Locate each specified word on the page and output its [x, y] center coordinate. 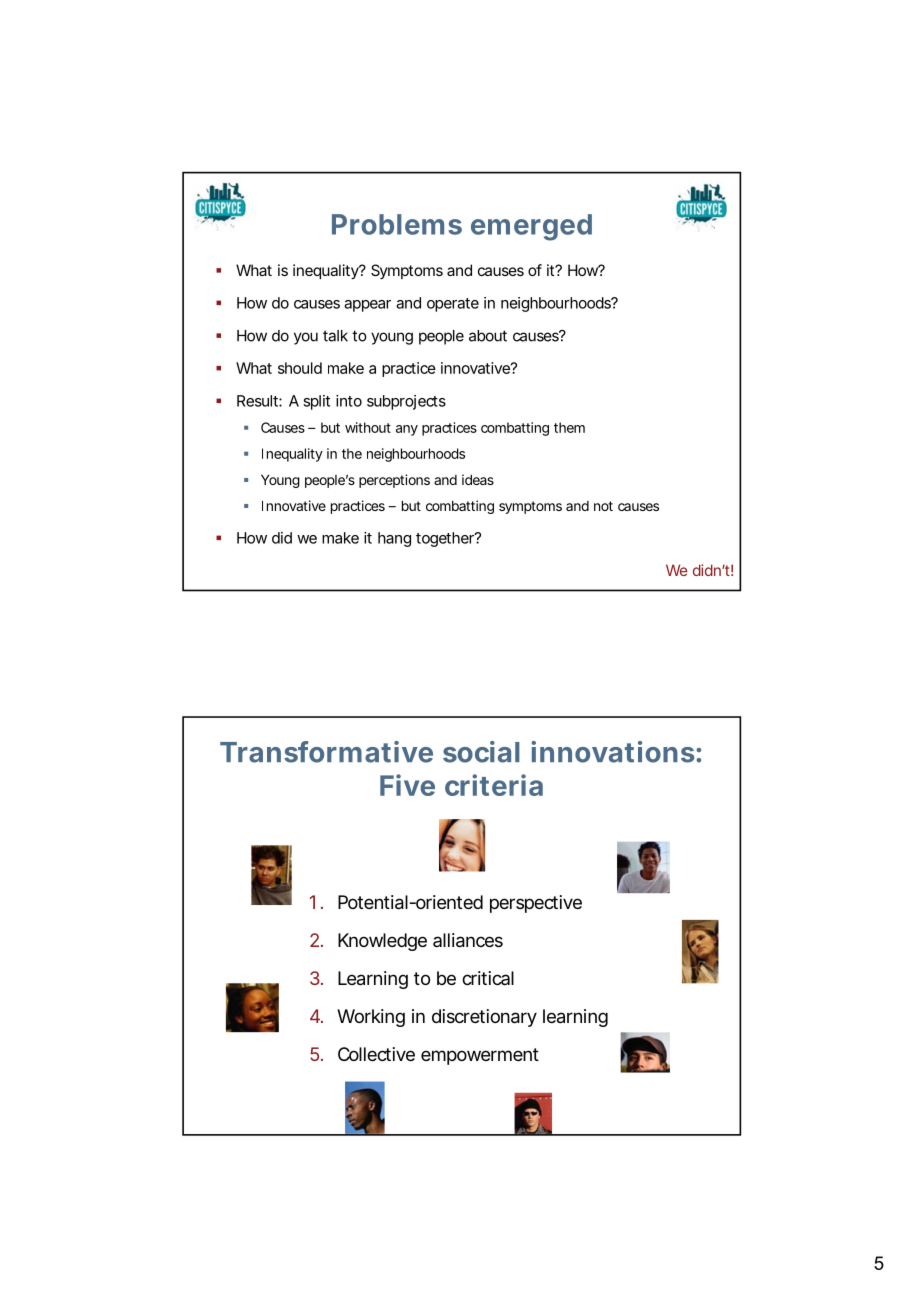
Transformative [326, 752]
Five [407, 785]
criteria [494, 785]
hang [394, 539]
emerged [531, 227]
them [569, 427]
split [316, 402]
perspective [536, 904]
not [603, 506]
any [407, 430]
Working [371, 1018]
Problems [397, 224]
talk [335, 336]
